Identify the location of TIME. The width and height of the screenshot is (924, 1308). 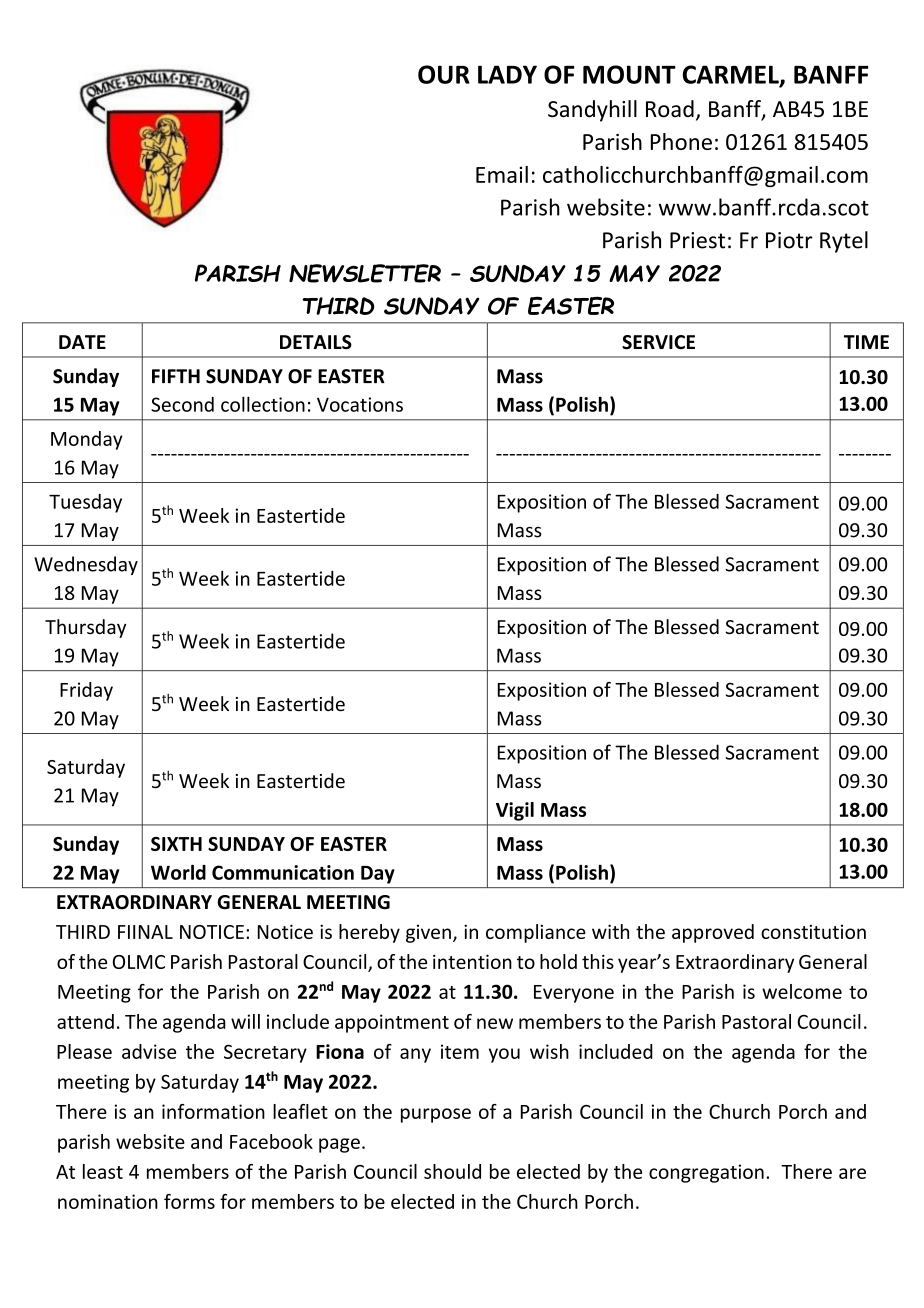
(866, 342).
